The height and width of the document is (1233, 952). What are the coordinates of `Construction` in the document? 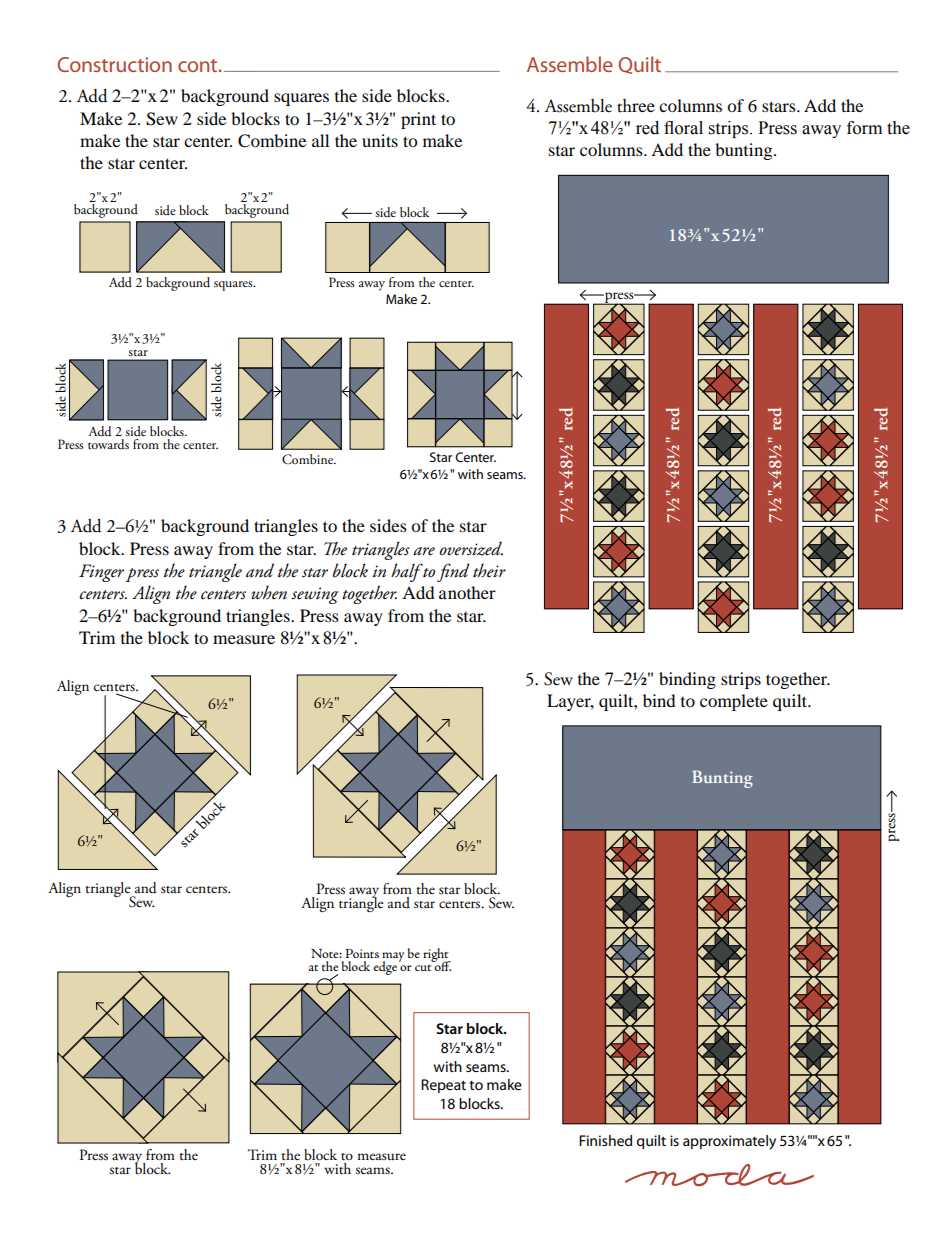 It's located at (114, 64).
